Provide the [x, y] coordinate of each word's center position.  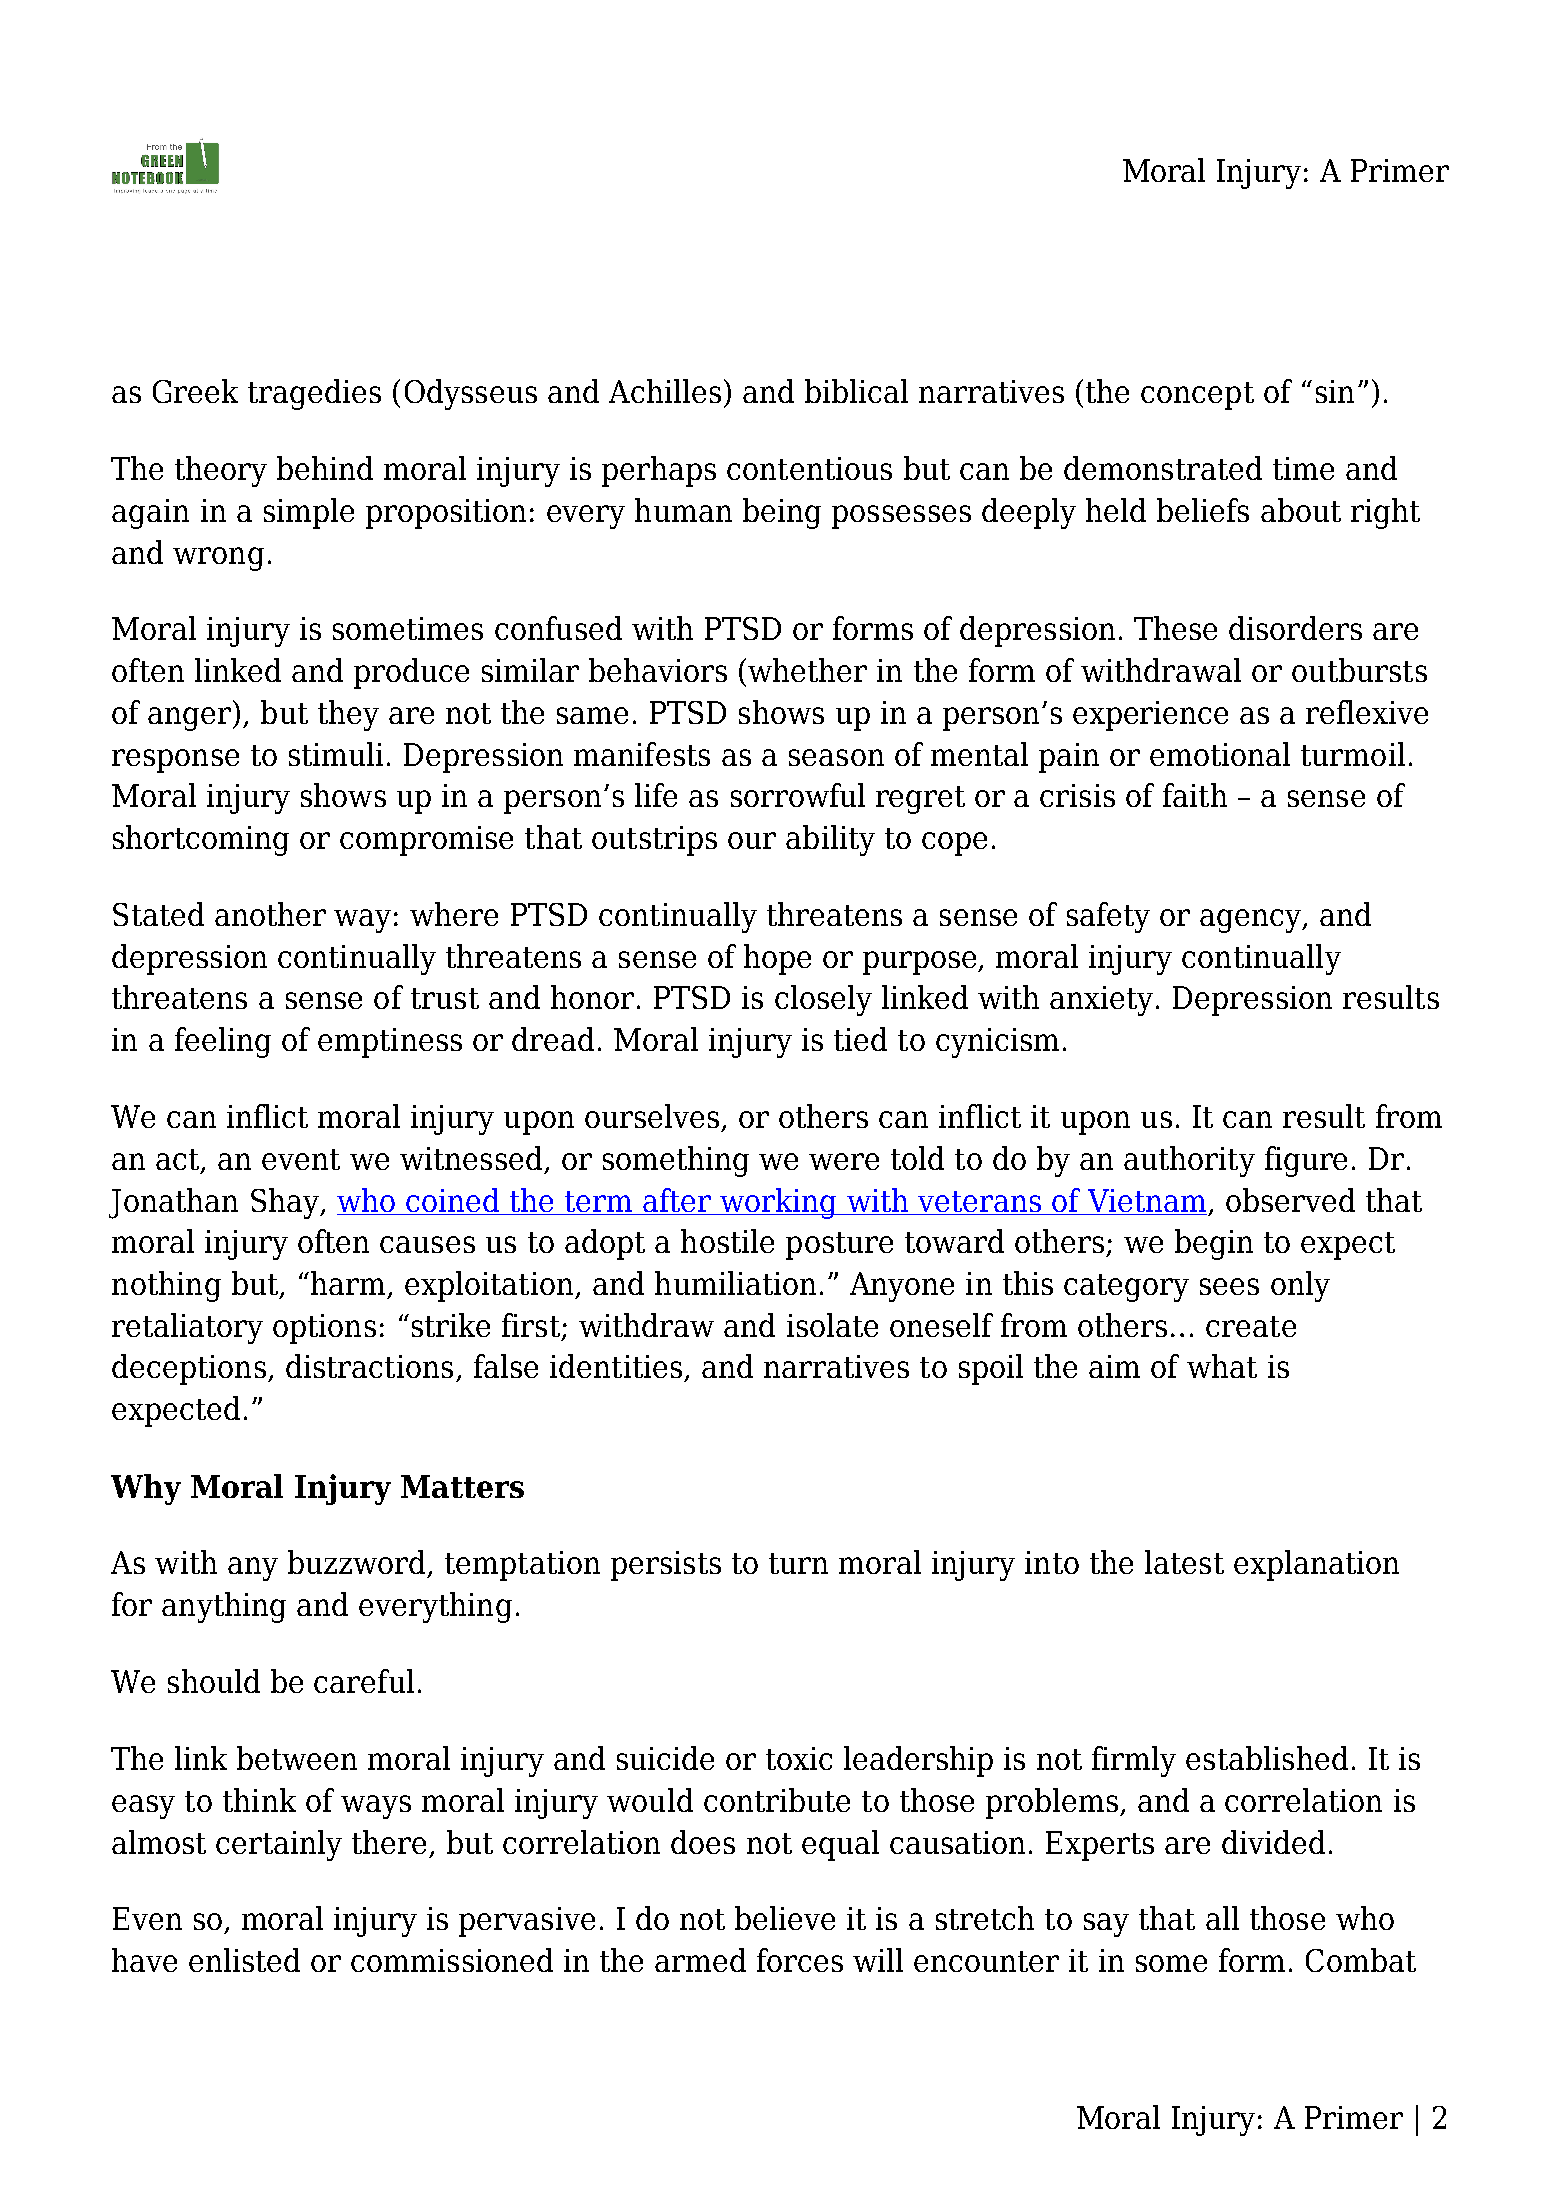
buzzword [356, 1562]
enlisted [244, 1960]
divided [1273, 1842]
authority [1189, 1161]
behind [325, 468]
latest [1184, 1562]
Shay [286, 1203]
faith [1195, 795]
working [778, 1203]
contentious [809, 468]
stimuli [336, 754]
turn [798, 1563]
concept [1197, 396]
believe [785, 1918]
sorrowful [798, 795]
